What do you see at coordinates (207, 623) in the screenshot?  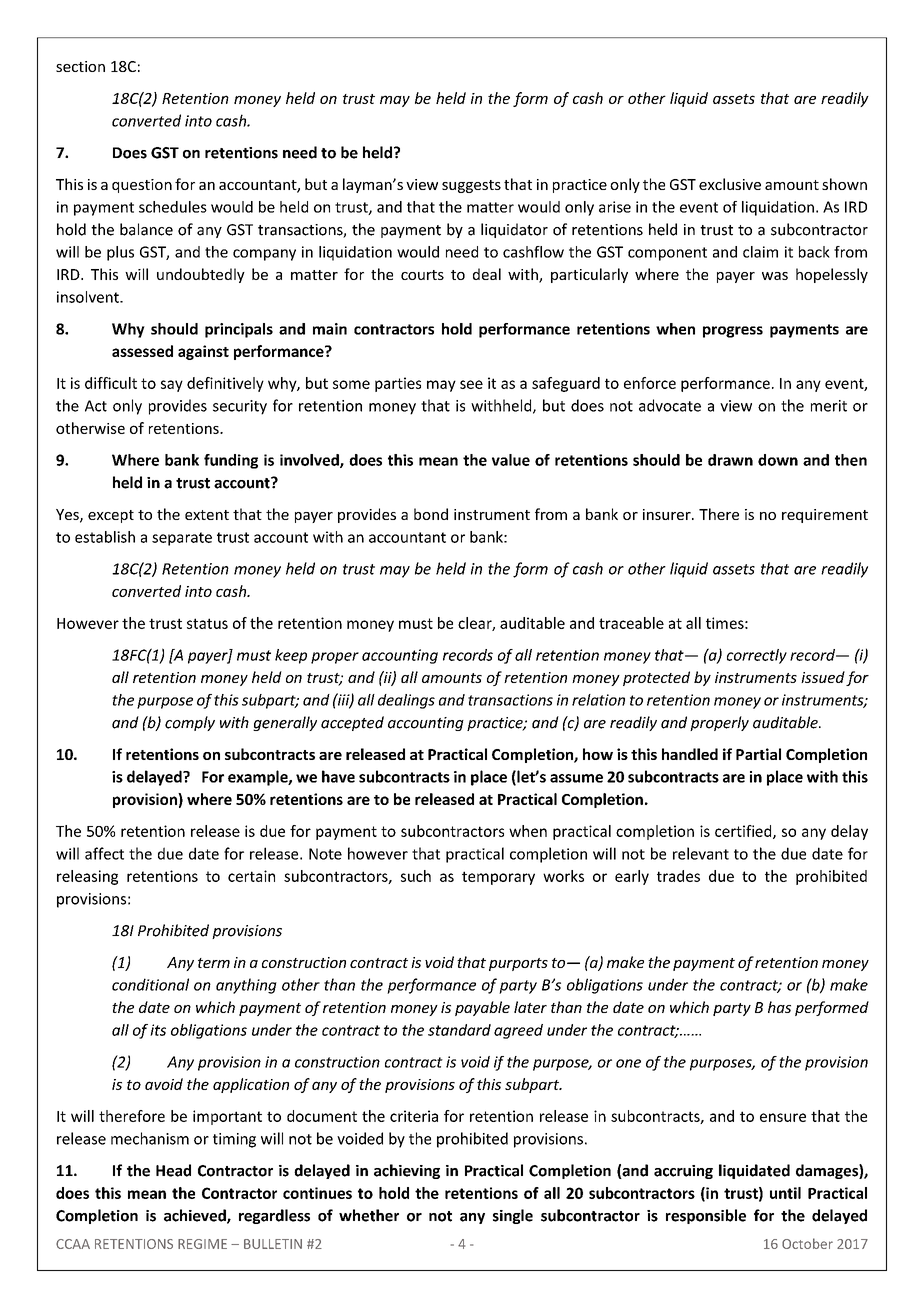 I see `status` at bounding box center [207, 623].
